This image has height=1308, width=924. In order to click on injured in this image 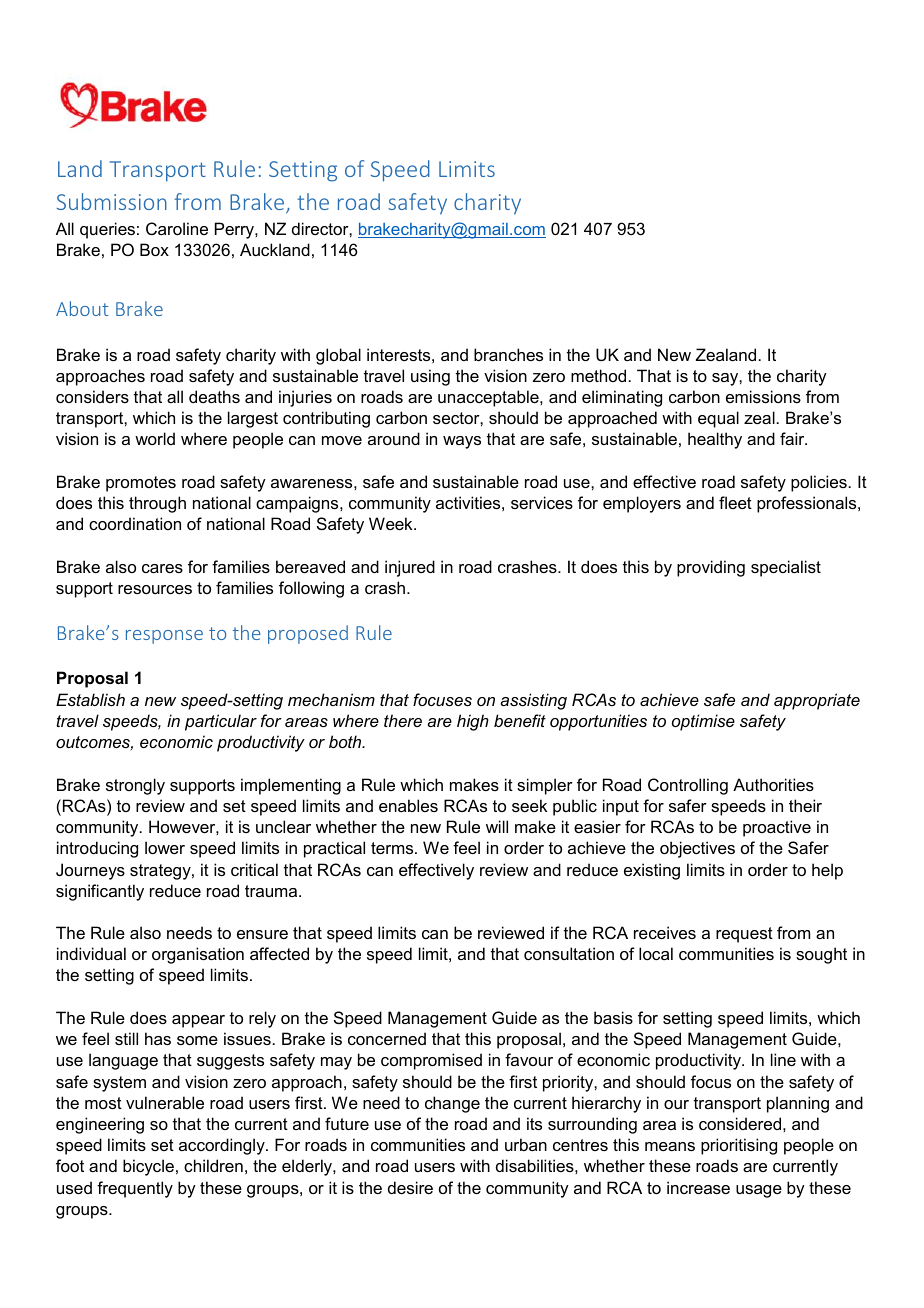, I will do `click(410, 568)`.
